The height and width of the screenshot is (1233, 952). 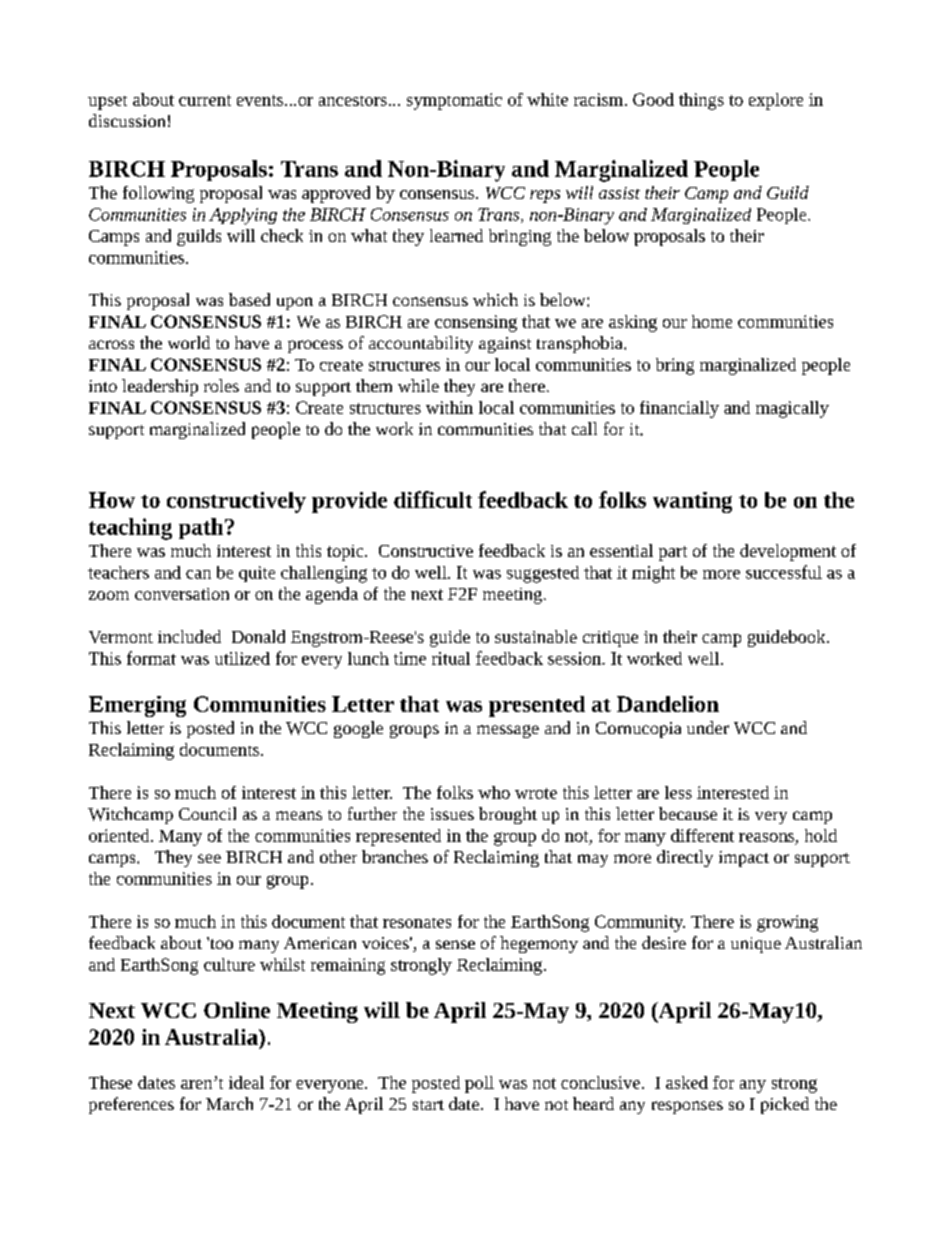 What do you see at coordinates (454, 101) in the screenshot?
I see `symptomatic` at bounding box center [454, 101].
